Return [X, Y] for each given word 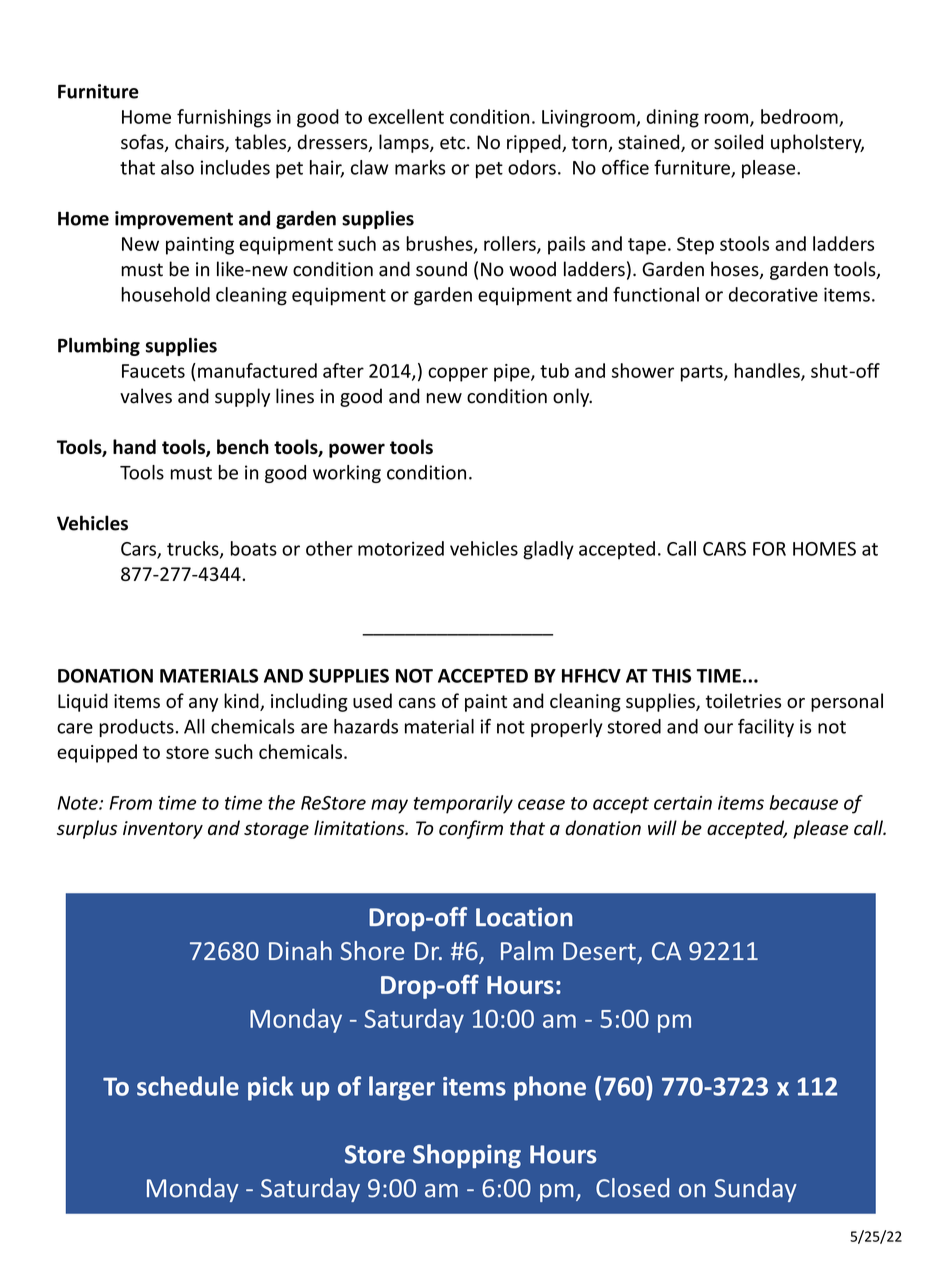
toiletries [743, 700]
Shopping [467, 1156]
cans [417, 703]
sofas [143, 143]
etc [452, 143]
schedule [188, 1086]
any [203, 705]
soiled [738, 142]
